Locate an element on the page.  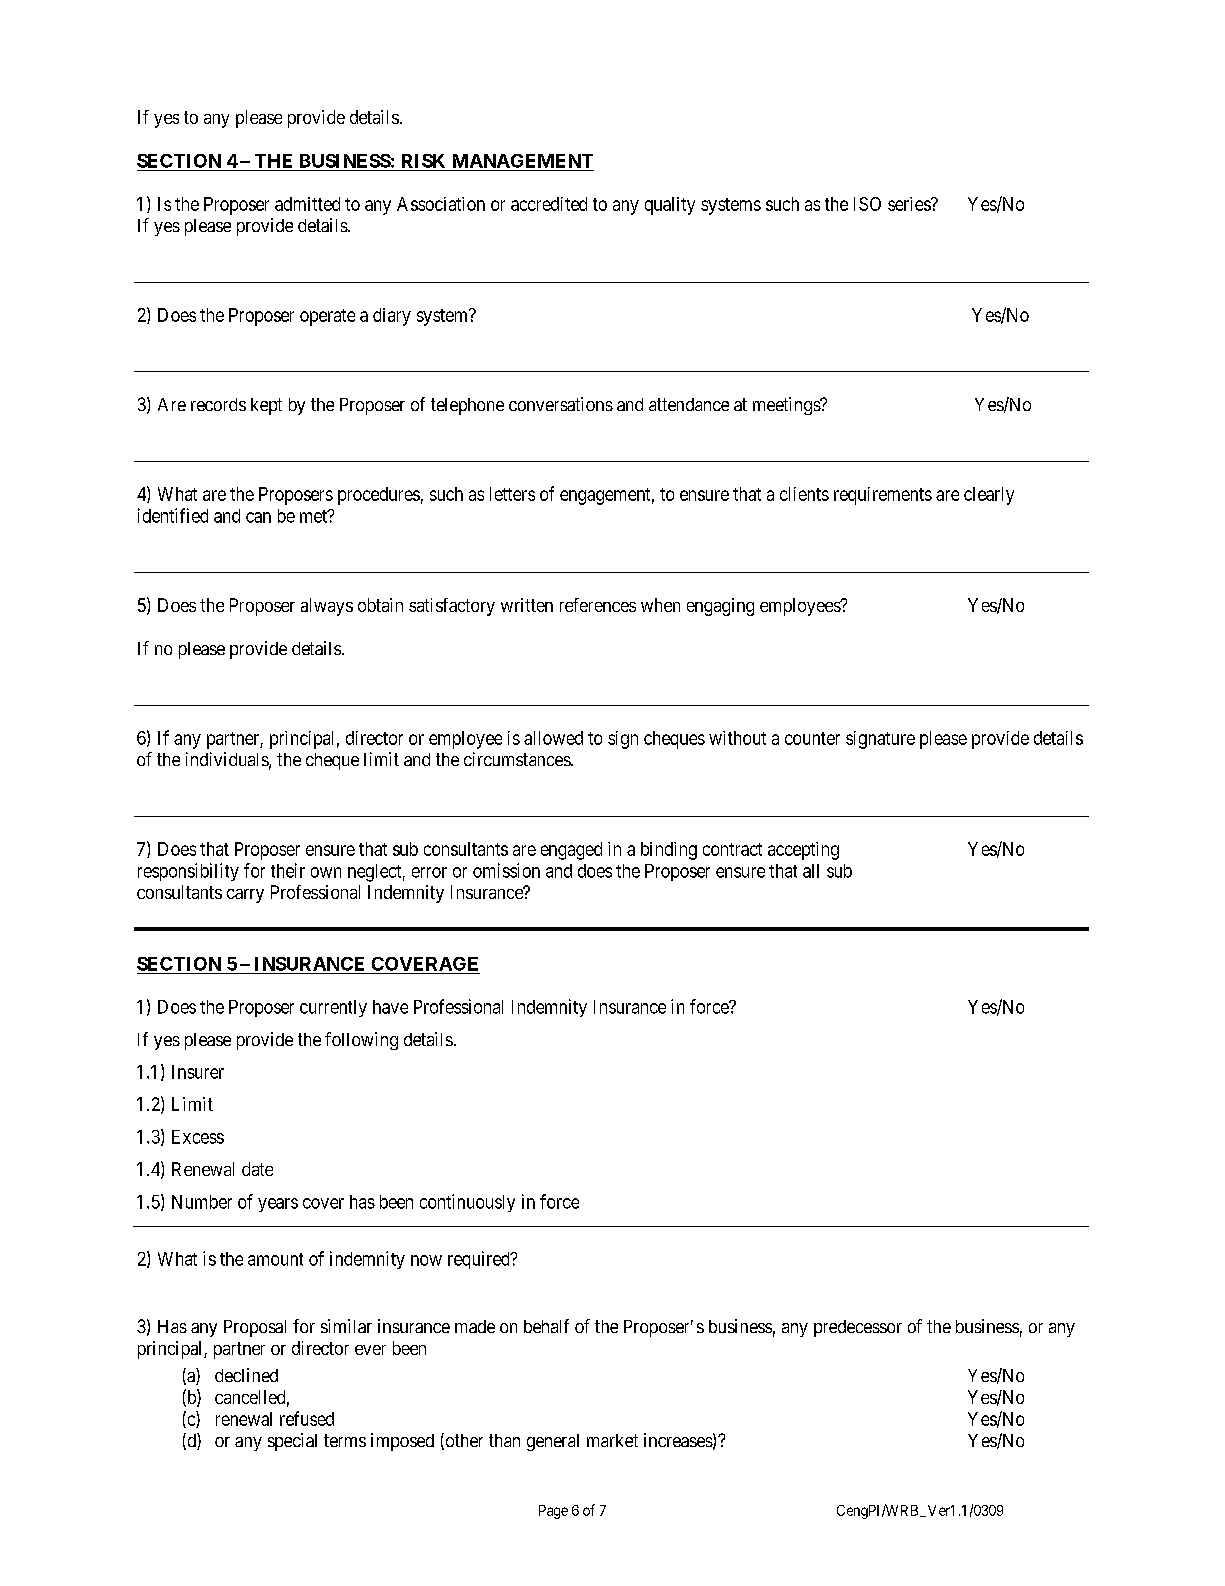
have is located at coordinates (390, 1007).
